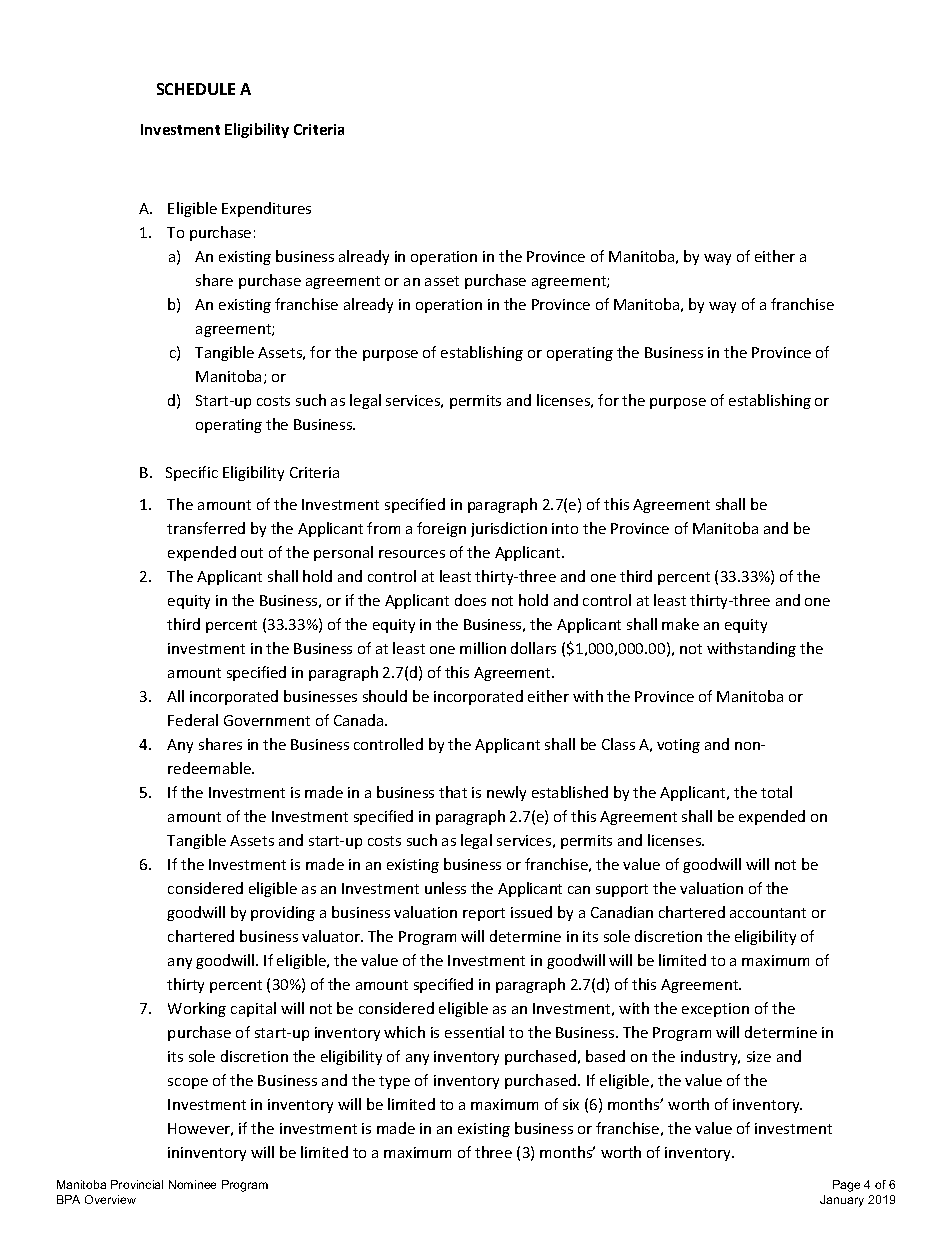 This document has height=1233, width=952. Describe the element at coordinates (483, 648) in the document. I see `million` at that location.
